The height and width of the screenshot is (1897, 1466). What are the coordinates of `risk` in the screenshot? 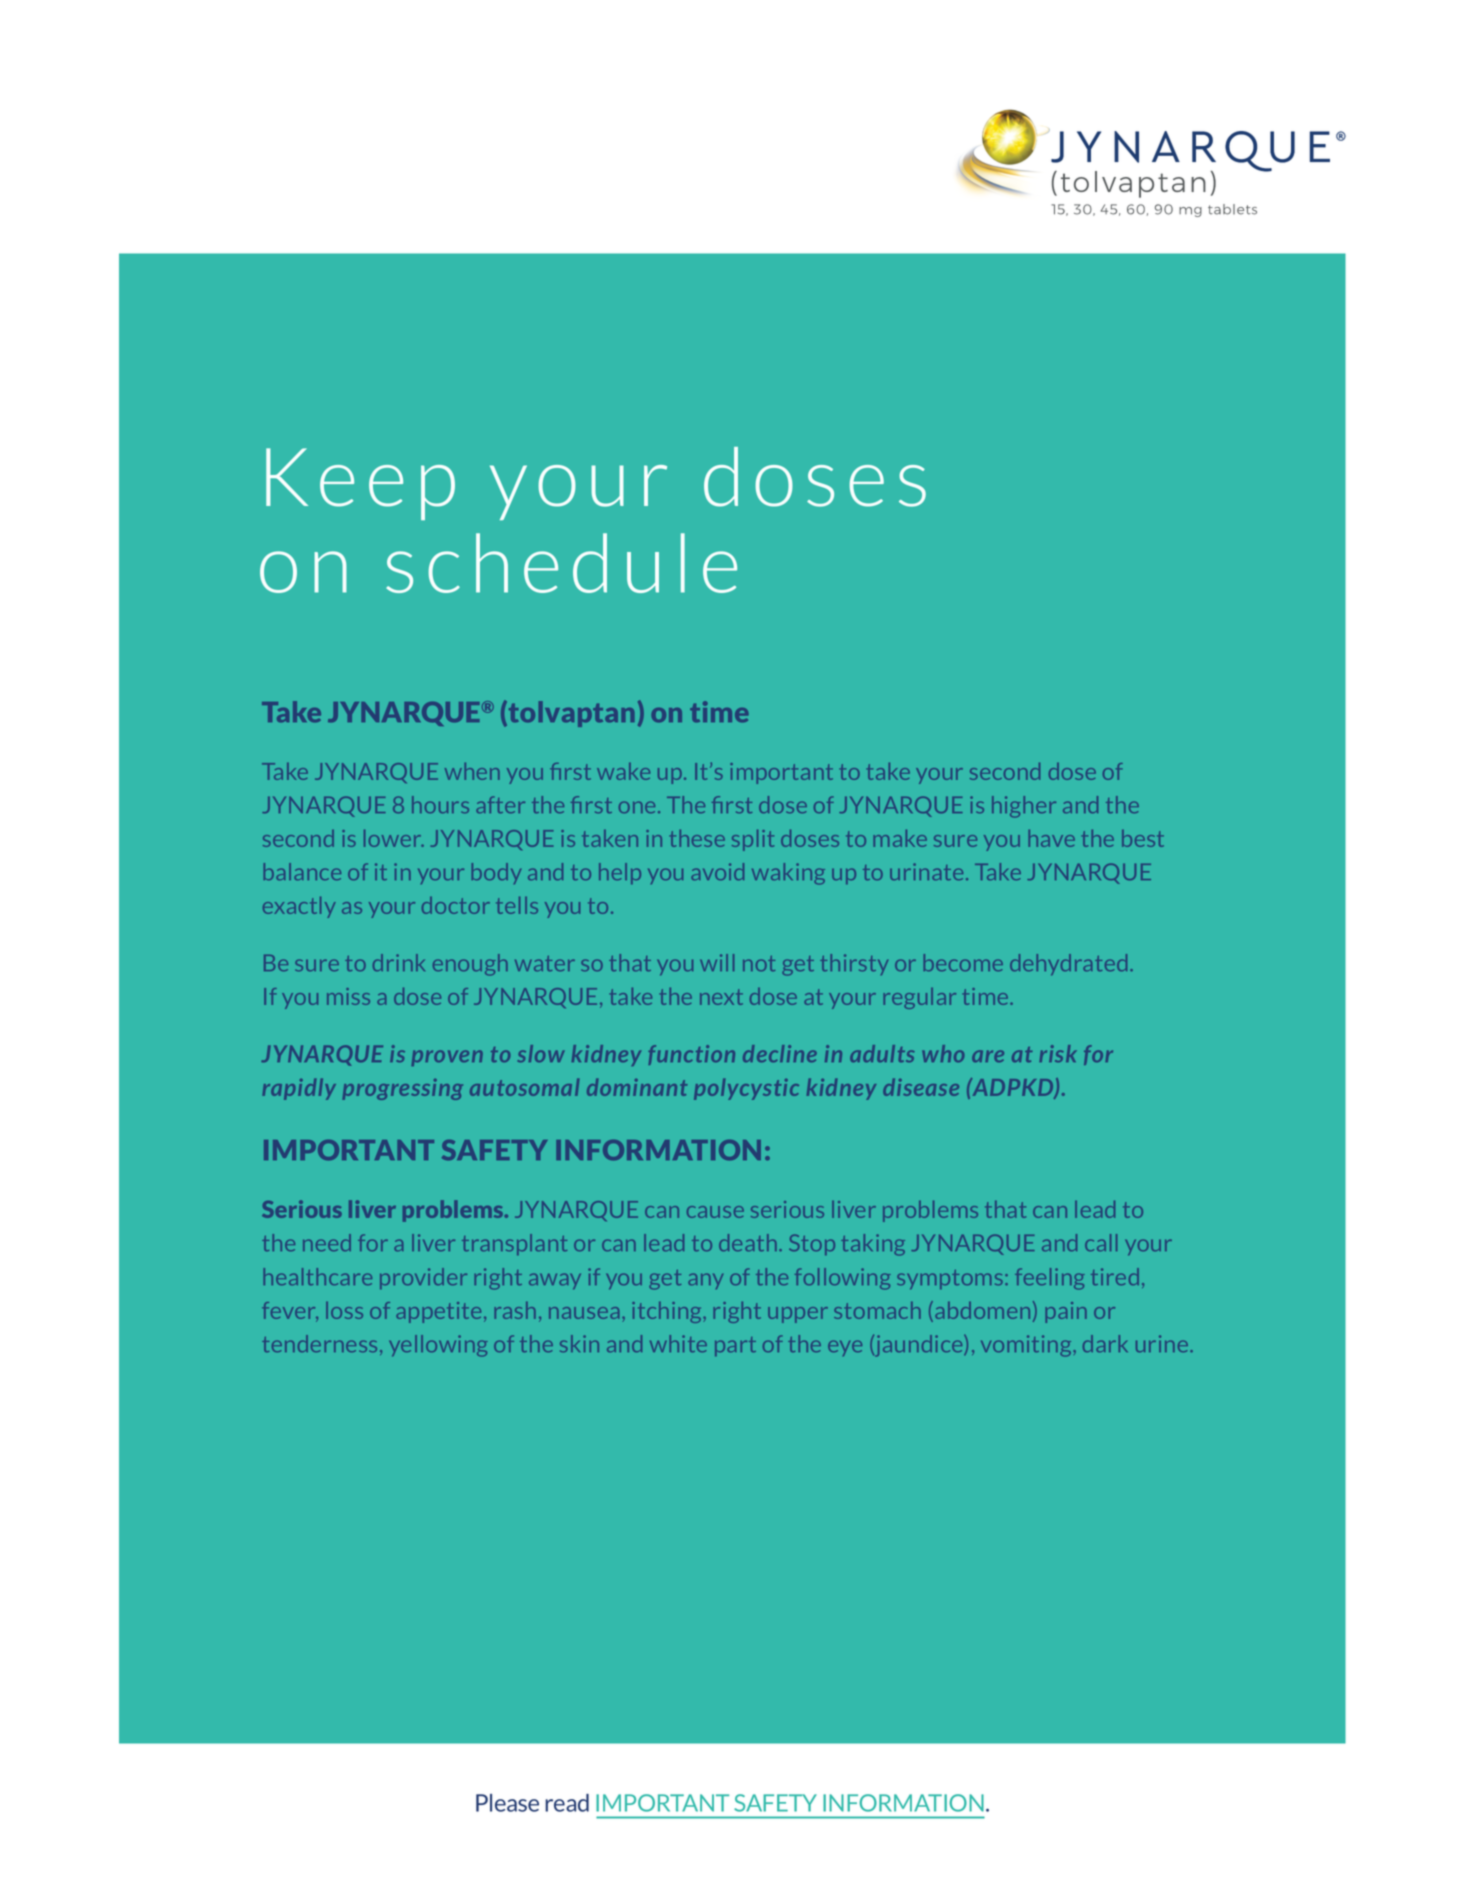 It's located at (1058, 1053).
